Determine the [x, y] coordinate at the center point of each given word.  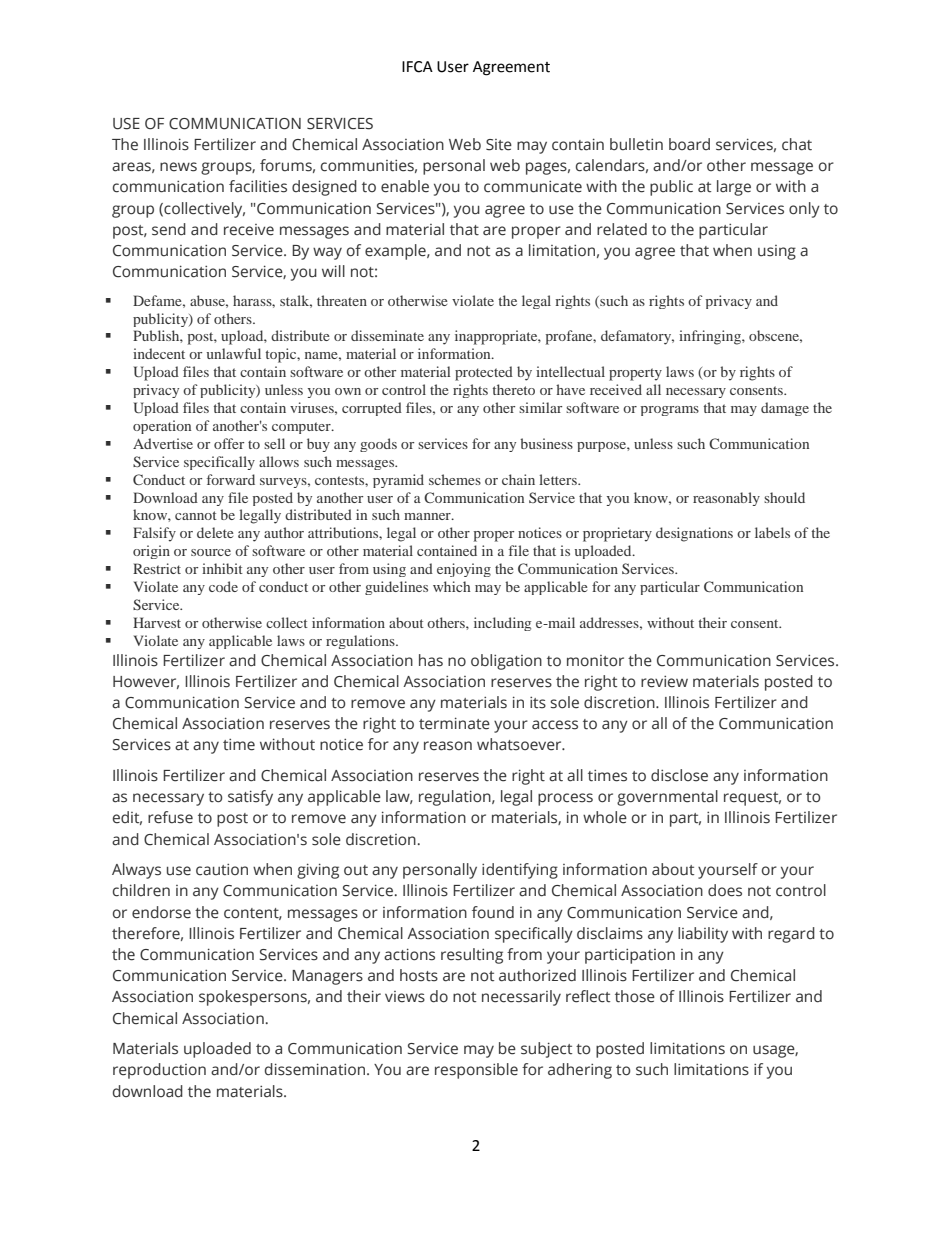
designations [694, 534]
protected [484, 373]
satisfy [250, 798]
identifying [520, 871]
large [734, 188]
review [664, 682]
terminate [454, 723]
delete [215, 532]
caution [222, 870]
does [725, 890]
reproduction [159, 1071]
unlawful [234, 353]
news [178, 167]
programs [670, 411]
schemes [455, 479]
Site [499, 145]
